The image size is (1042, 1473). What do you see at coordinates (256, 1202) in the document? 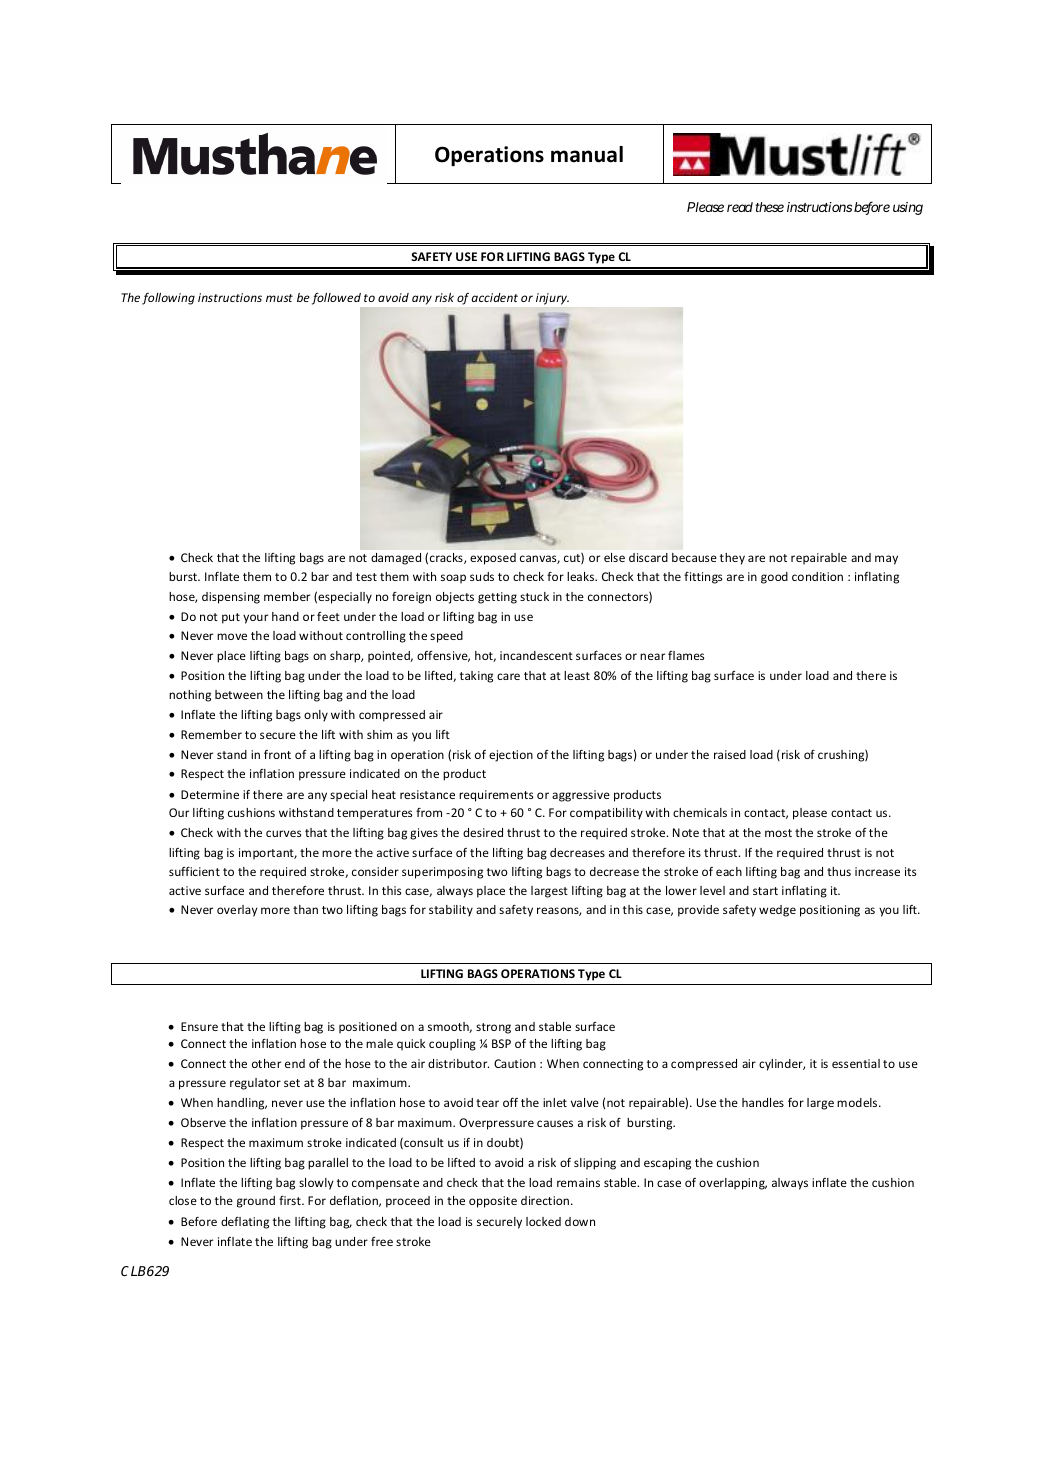
I see `ground` at bounding box center [256, 1202].
